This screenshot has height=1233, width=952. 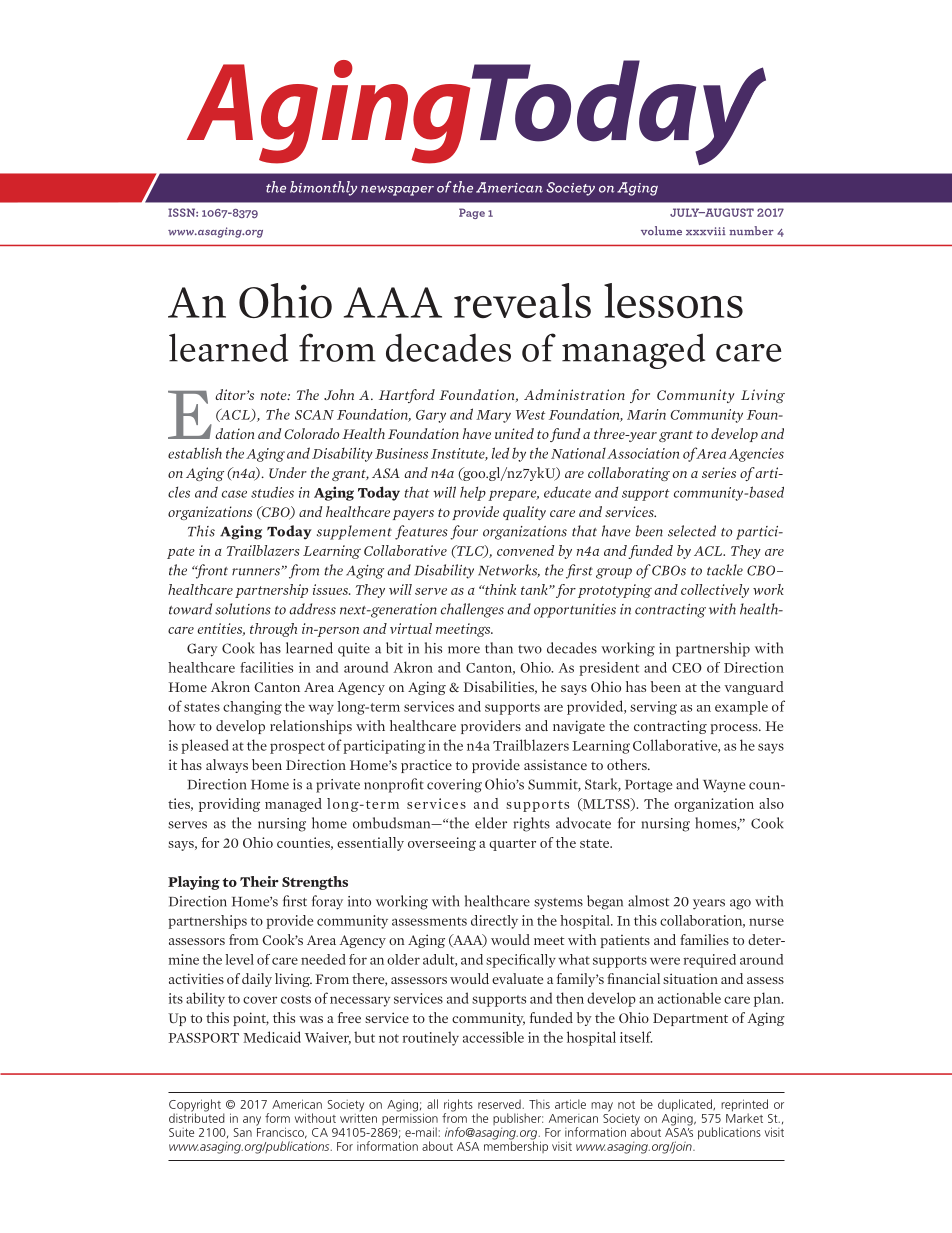 What do you see at coordinates (323, 188) in the screenshot?
I see `bimonthly` at bounding box center [323, 188].
